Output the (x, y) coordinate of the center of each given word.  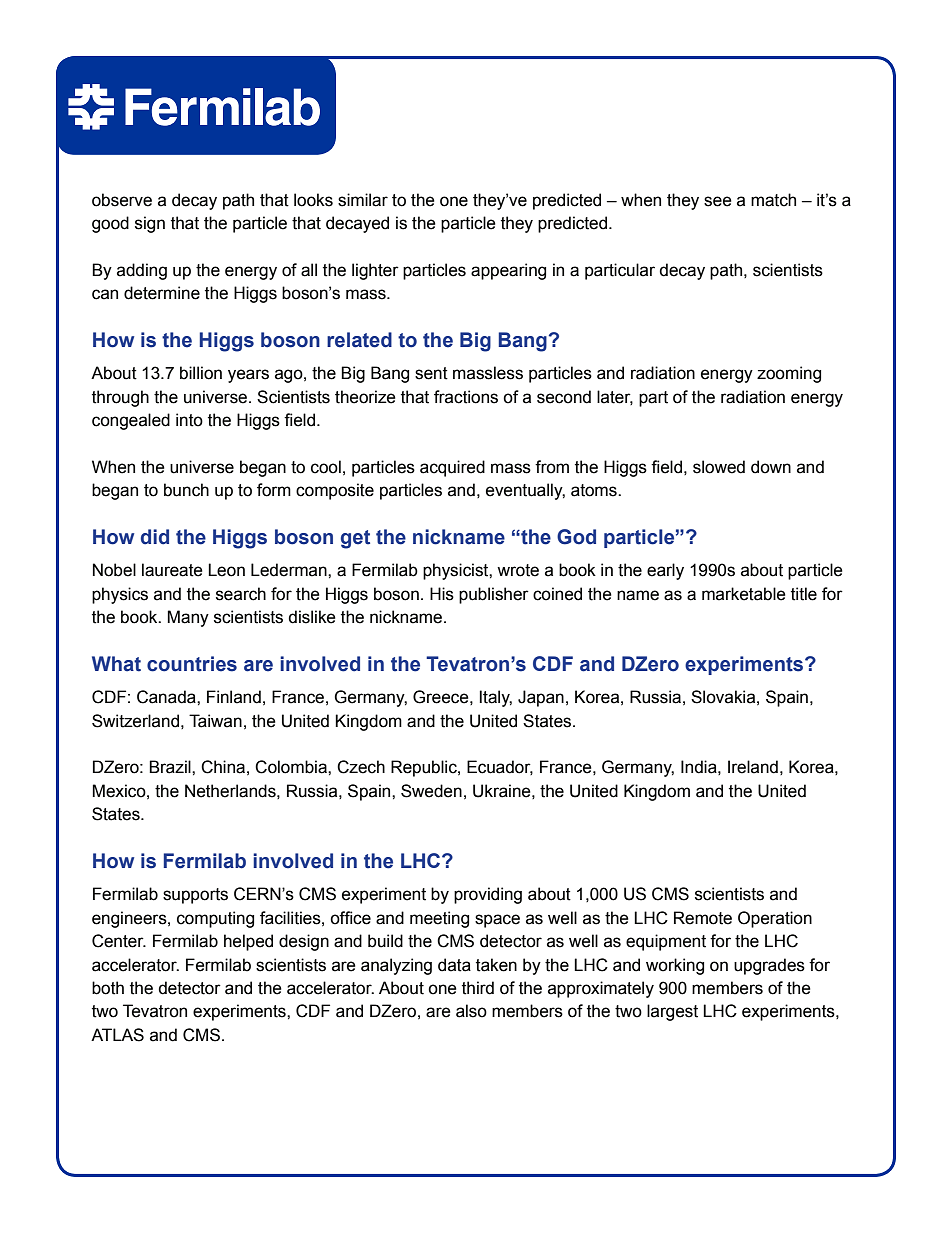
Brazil (171, 767)
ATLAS (117, 1035)
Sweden (431, 791)
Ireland (753, 767)
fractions (466, 397)
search (241, 594)
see (718, 201)
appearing (508, 271)
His (442, 594)
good (110, 224)
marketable (744, 594)
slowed (719, 467)
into (189, 420)
